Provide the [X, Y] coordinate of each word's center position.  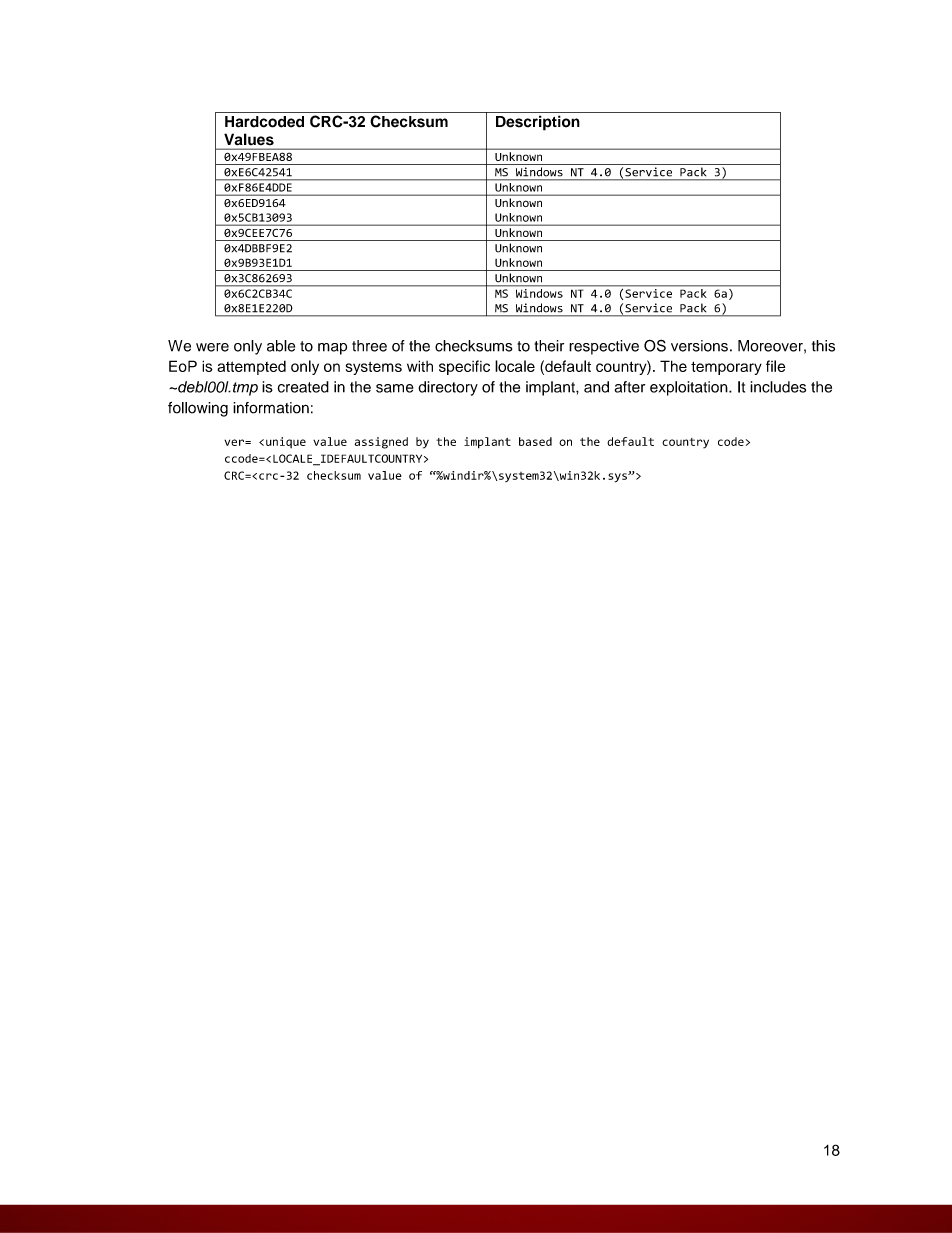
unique [286, 442]
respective [604, 347]
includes [778, 387]
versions [699, 346]
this [823, 346]
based [535, 441]
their [549, 346]
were [212, 347]
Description [538, 123]
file [775, 366]
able [281, 346]
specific [464, 367]
